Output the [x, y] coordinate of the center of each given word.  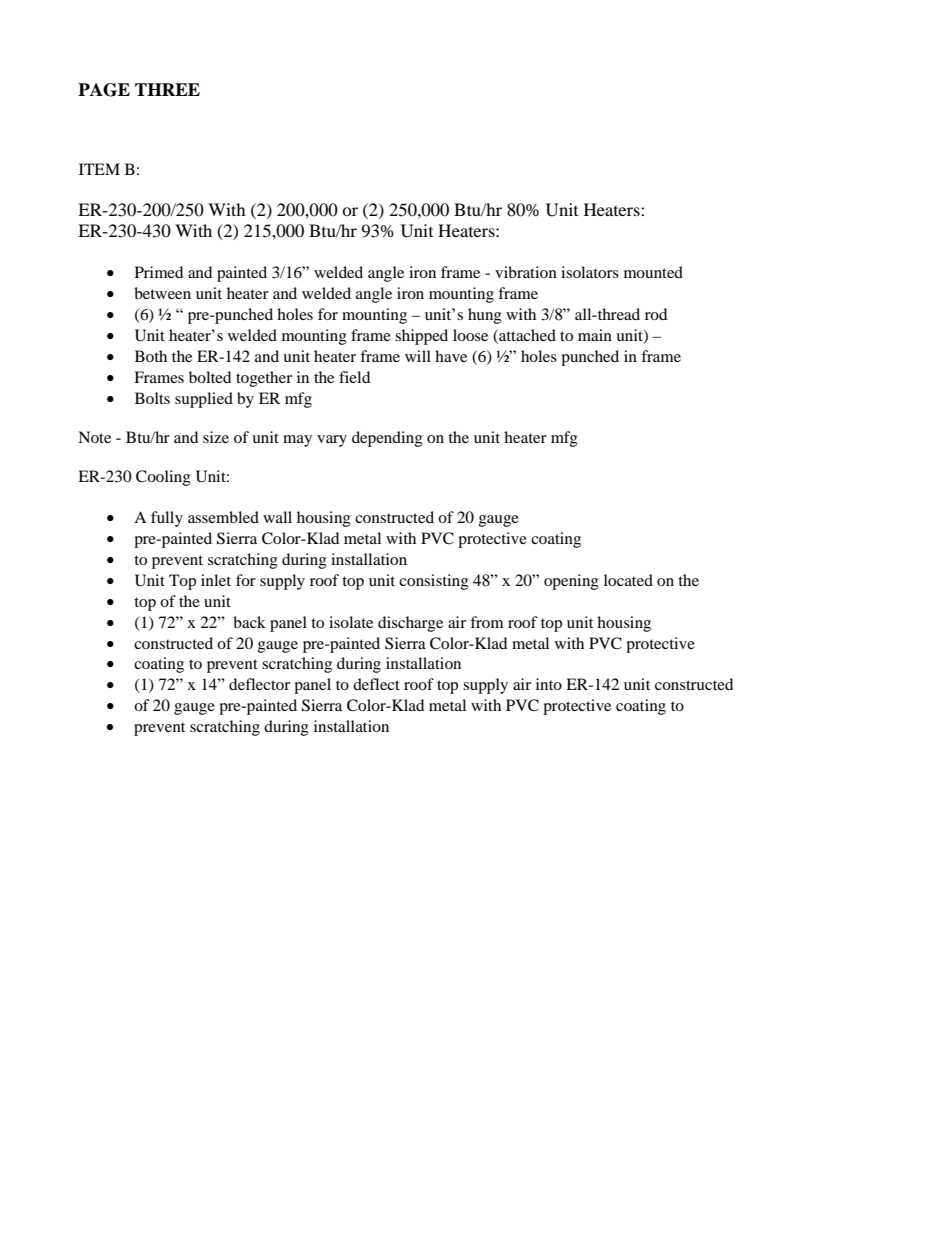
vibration [526, 272]
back [249, 622]
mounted [653, 272]
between [162, 293]
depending [387, 439]
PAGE [104, 90]
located [628, 580]
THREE [167, 89]
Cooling [163, 478]
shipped [421, 337]
